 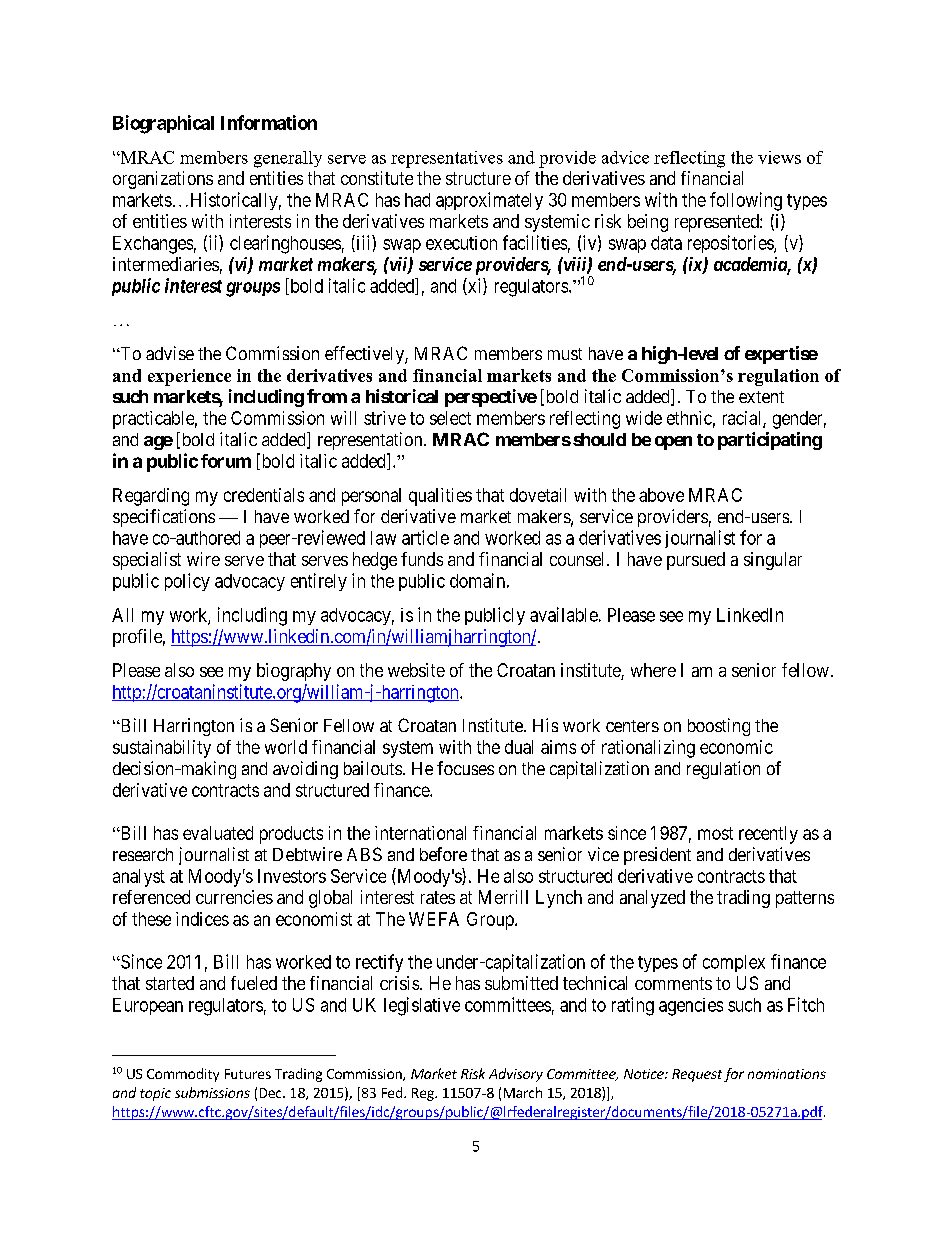 I want to click on pursued, so click(x=696, y=561).
